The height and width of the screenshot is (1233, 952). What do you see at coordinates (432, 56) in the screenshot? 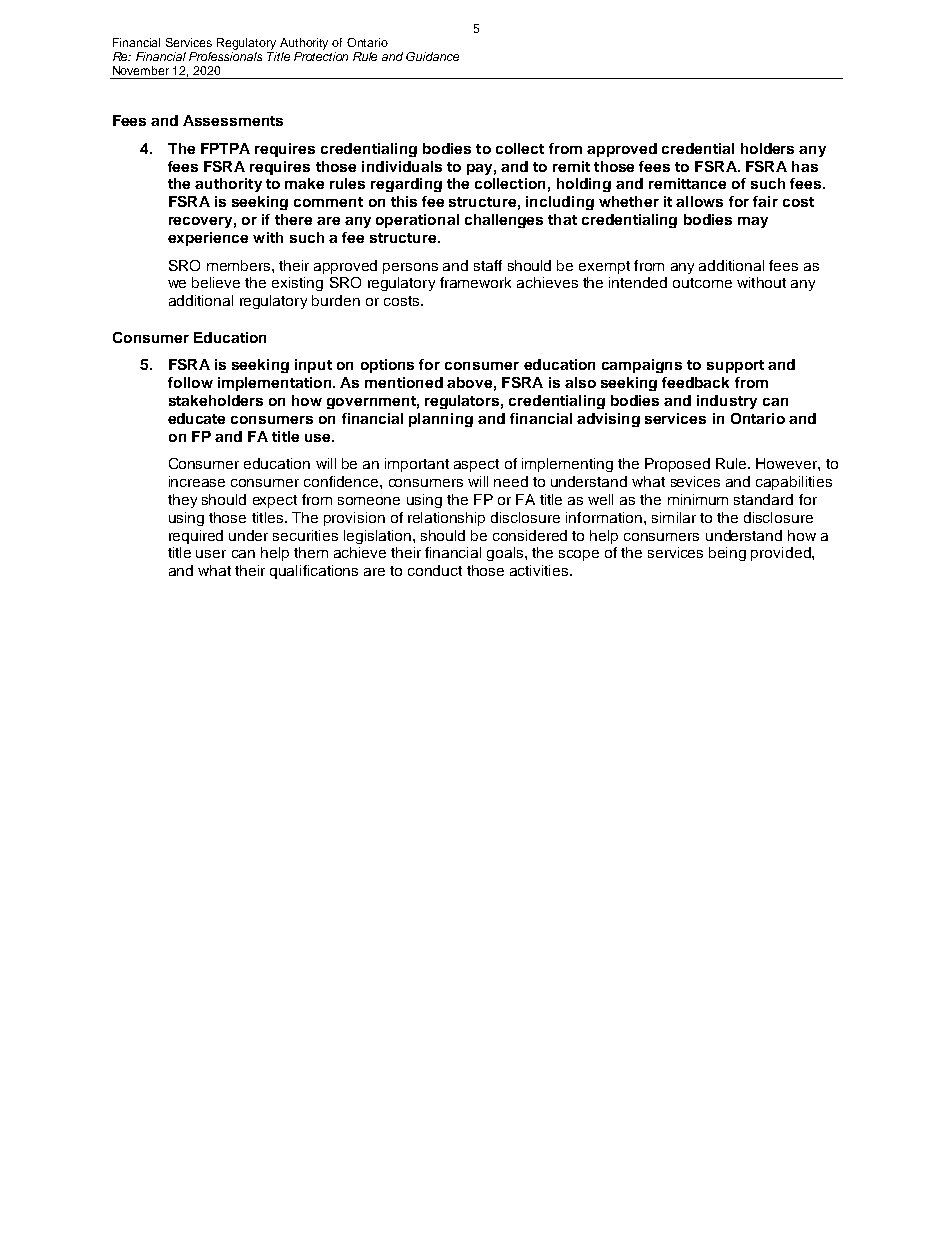
I see `Guidance` at bounding box center [432, 56].
